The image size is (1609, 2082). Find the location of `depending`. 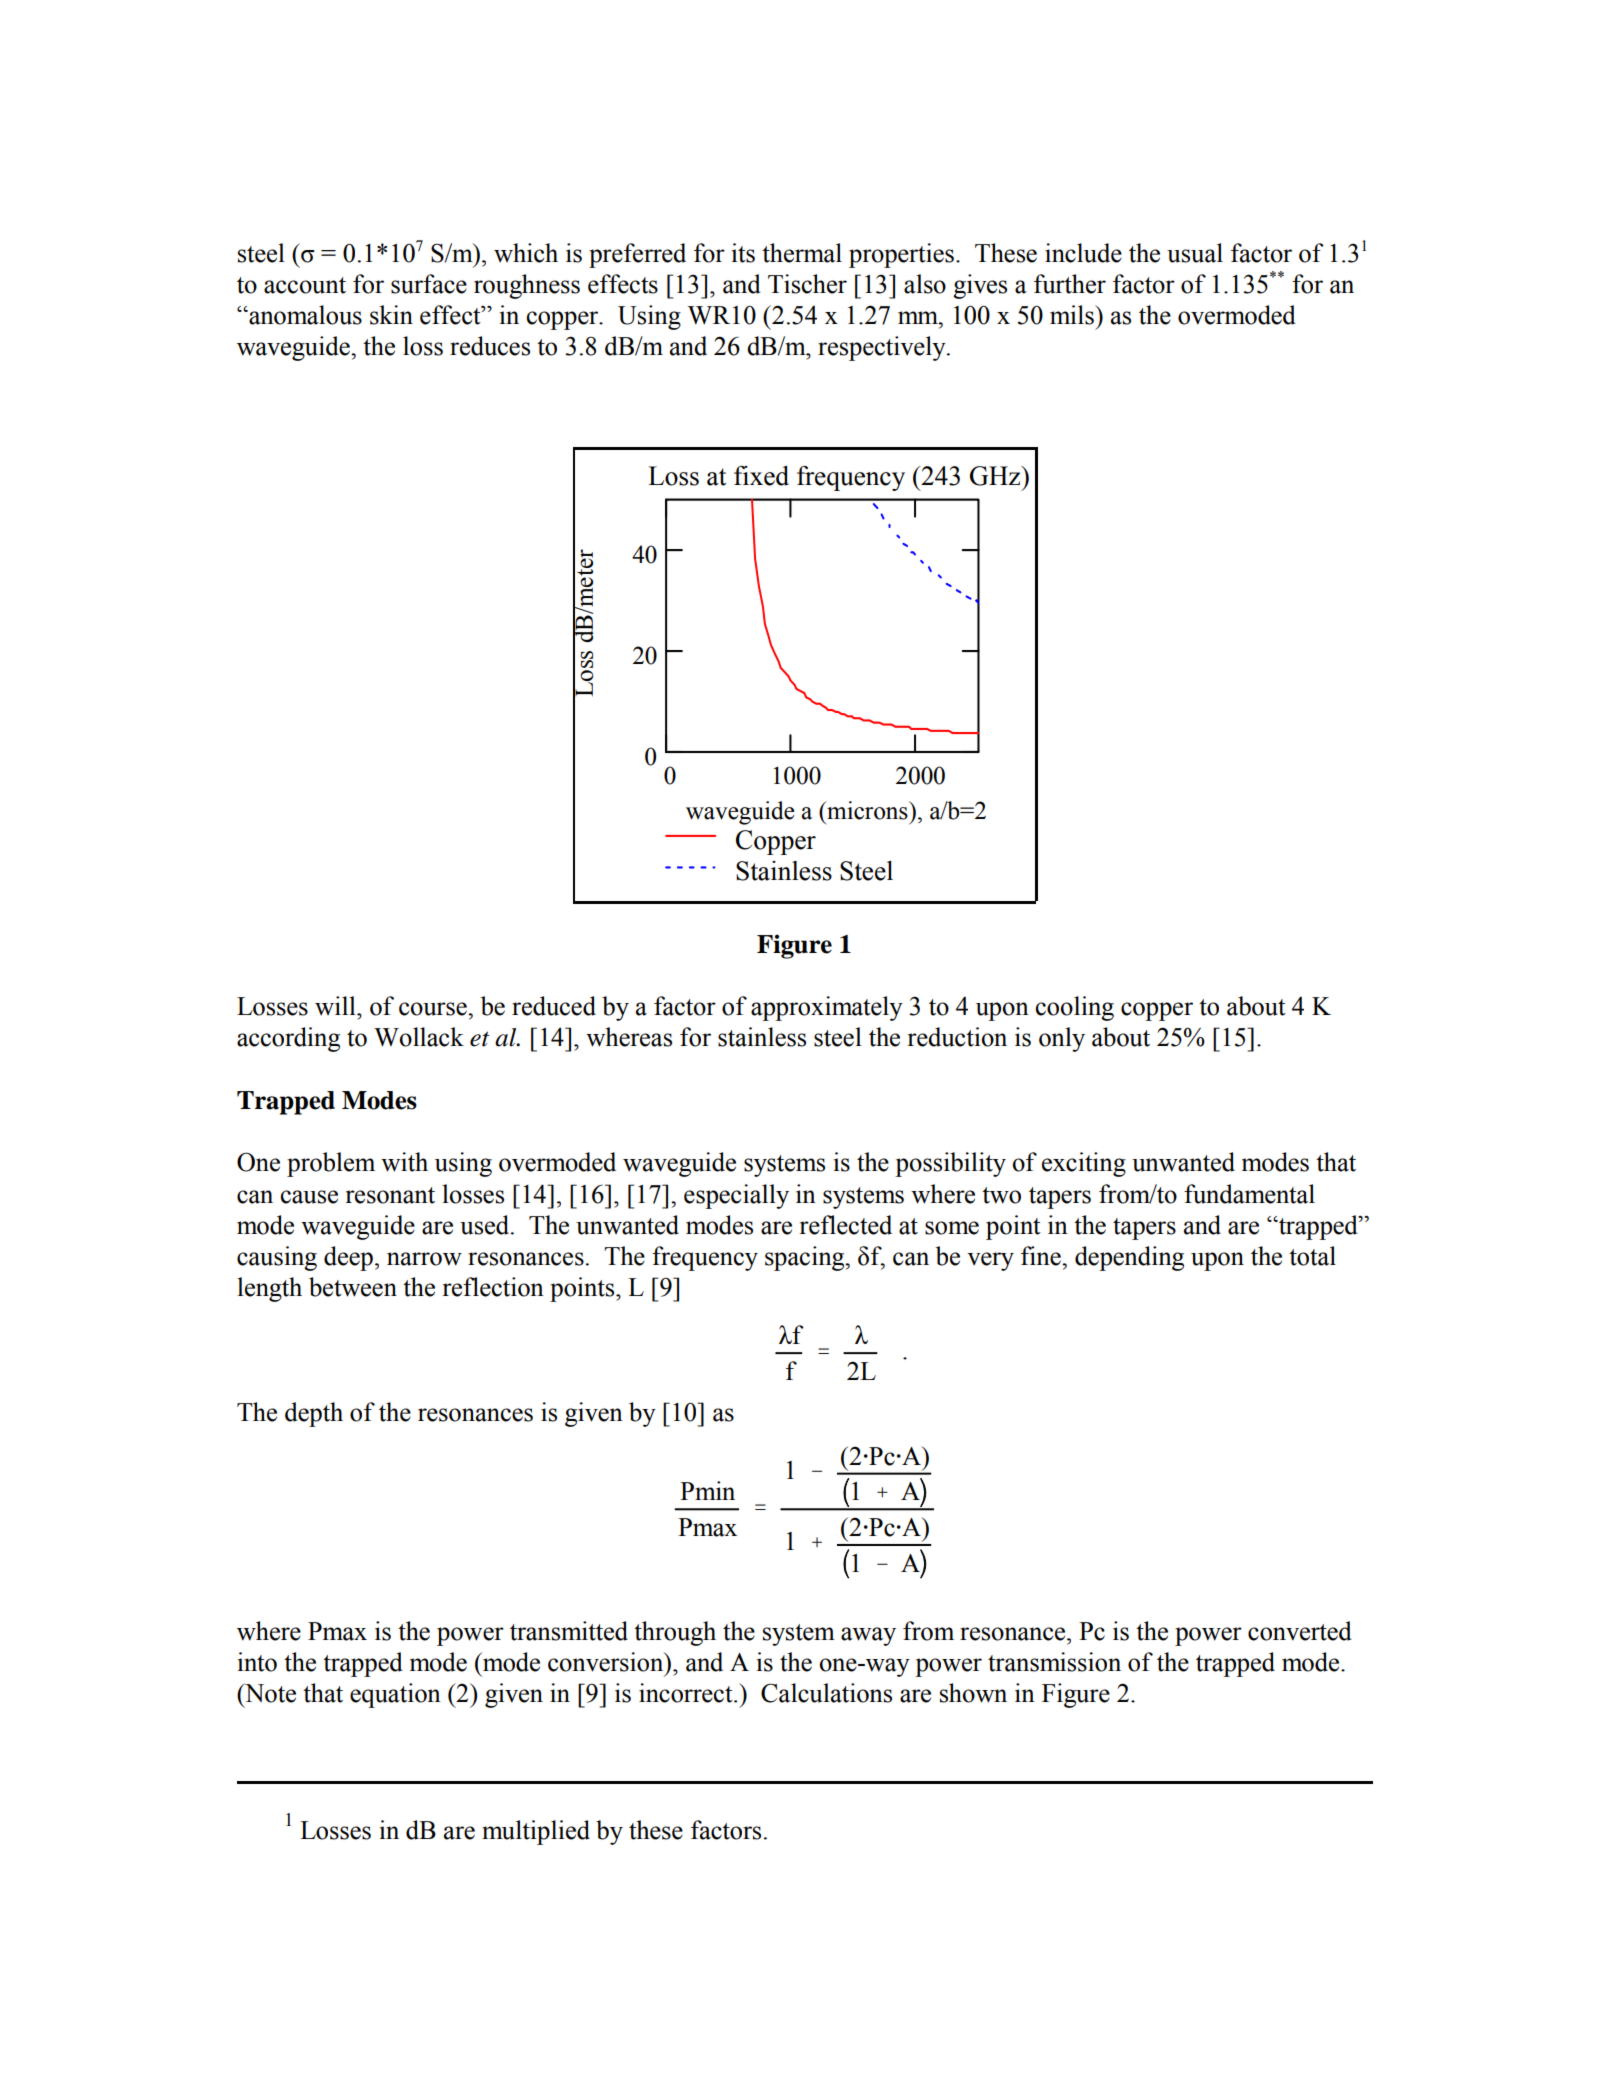

depending is located at coordinates (1129, 1258).
